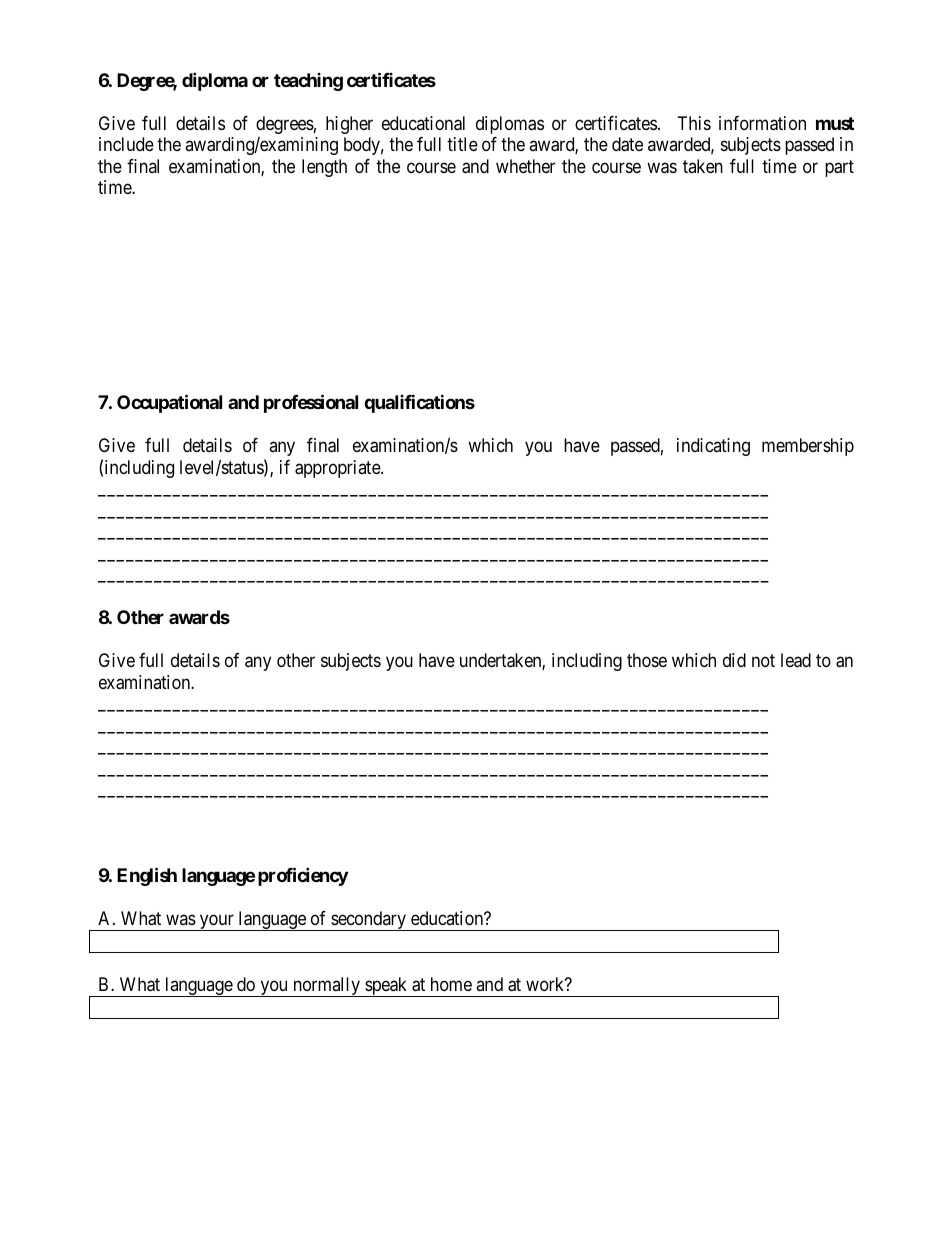 This image has width=952, height=1233. What do you see at coordinates (147, 876) in the image?
I see `English` at bounding box center [147, 876].
